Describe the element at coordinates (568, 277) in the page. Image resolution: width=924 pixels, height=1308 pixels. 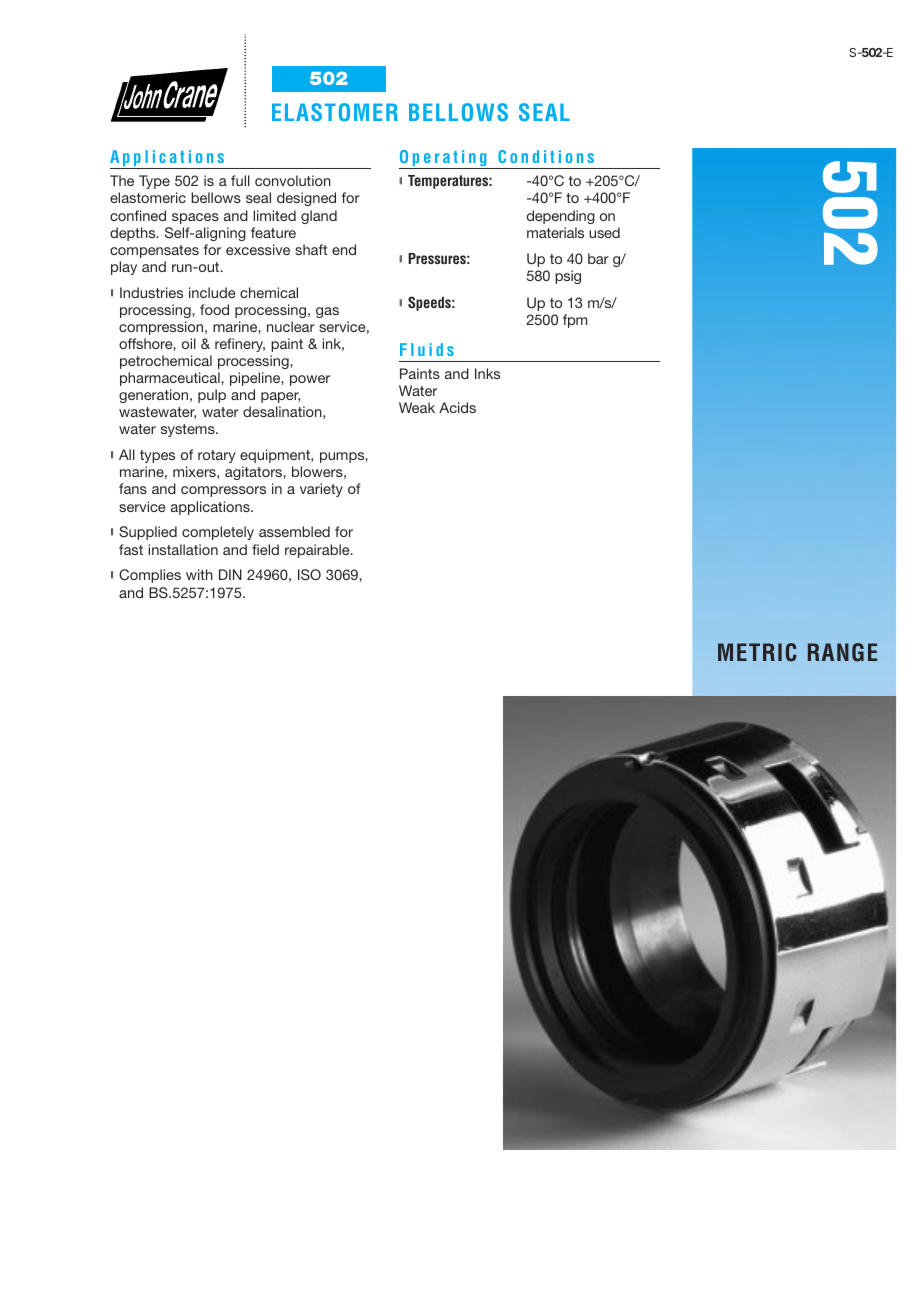
I see `psig` at that location.
